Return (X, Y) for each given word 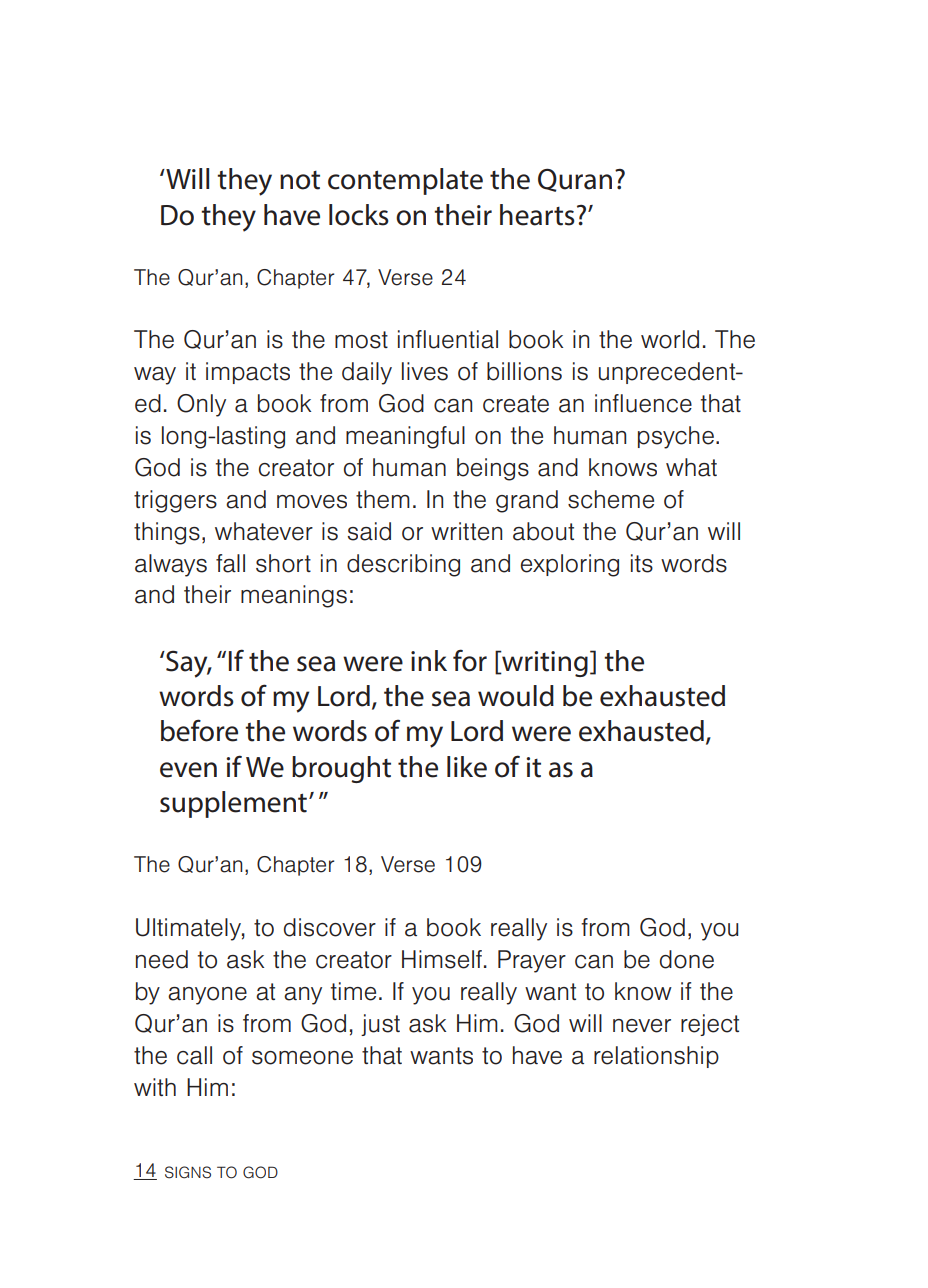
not (300, 180)
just (380, 1025)
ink (429, 660)
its (642, 563)
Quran (575, 180)
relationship (656, 1057)
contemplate (405, 181)
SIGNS (188, 1172)
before (199, 730)
